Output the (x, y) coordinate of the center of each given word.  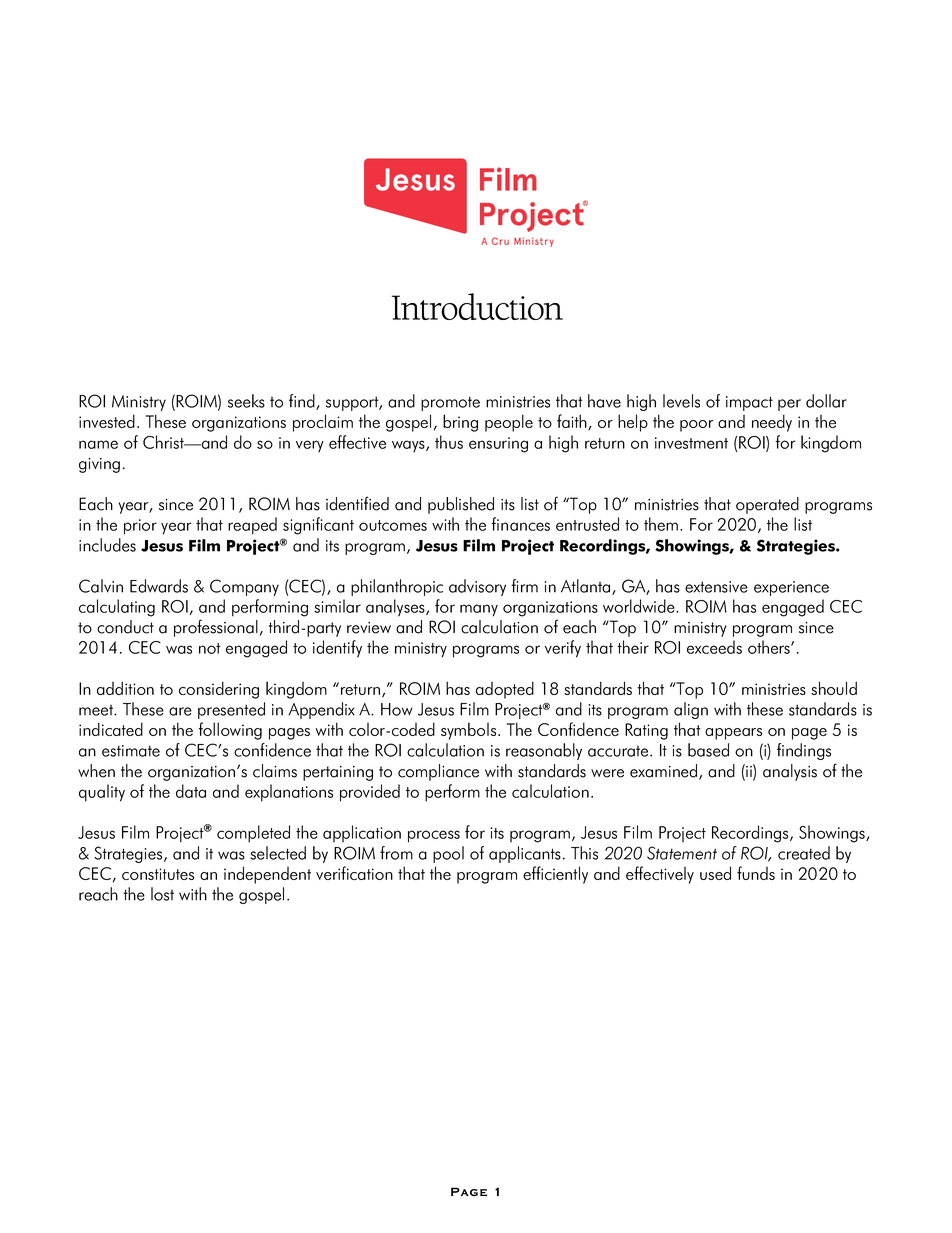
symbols (470, 731)
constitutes (158, 874)
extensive (716, 587)
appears (733, 734)
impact (749, 403)
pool (448, 854)
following (230, 731)
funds (756, 873)
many (479, 610)
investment (691, 443)
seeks (246, 401)
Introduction (477, 306)
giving (99, 465)
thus (449, 442)
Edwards (159, 586)
